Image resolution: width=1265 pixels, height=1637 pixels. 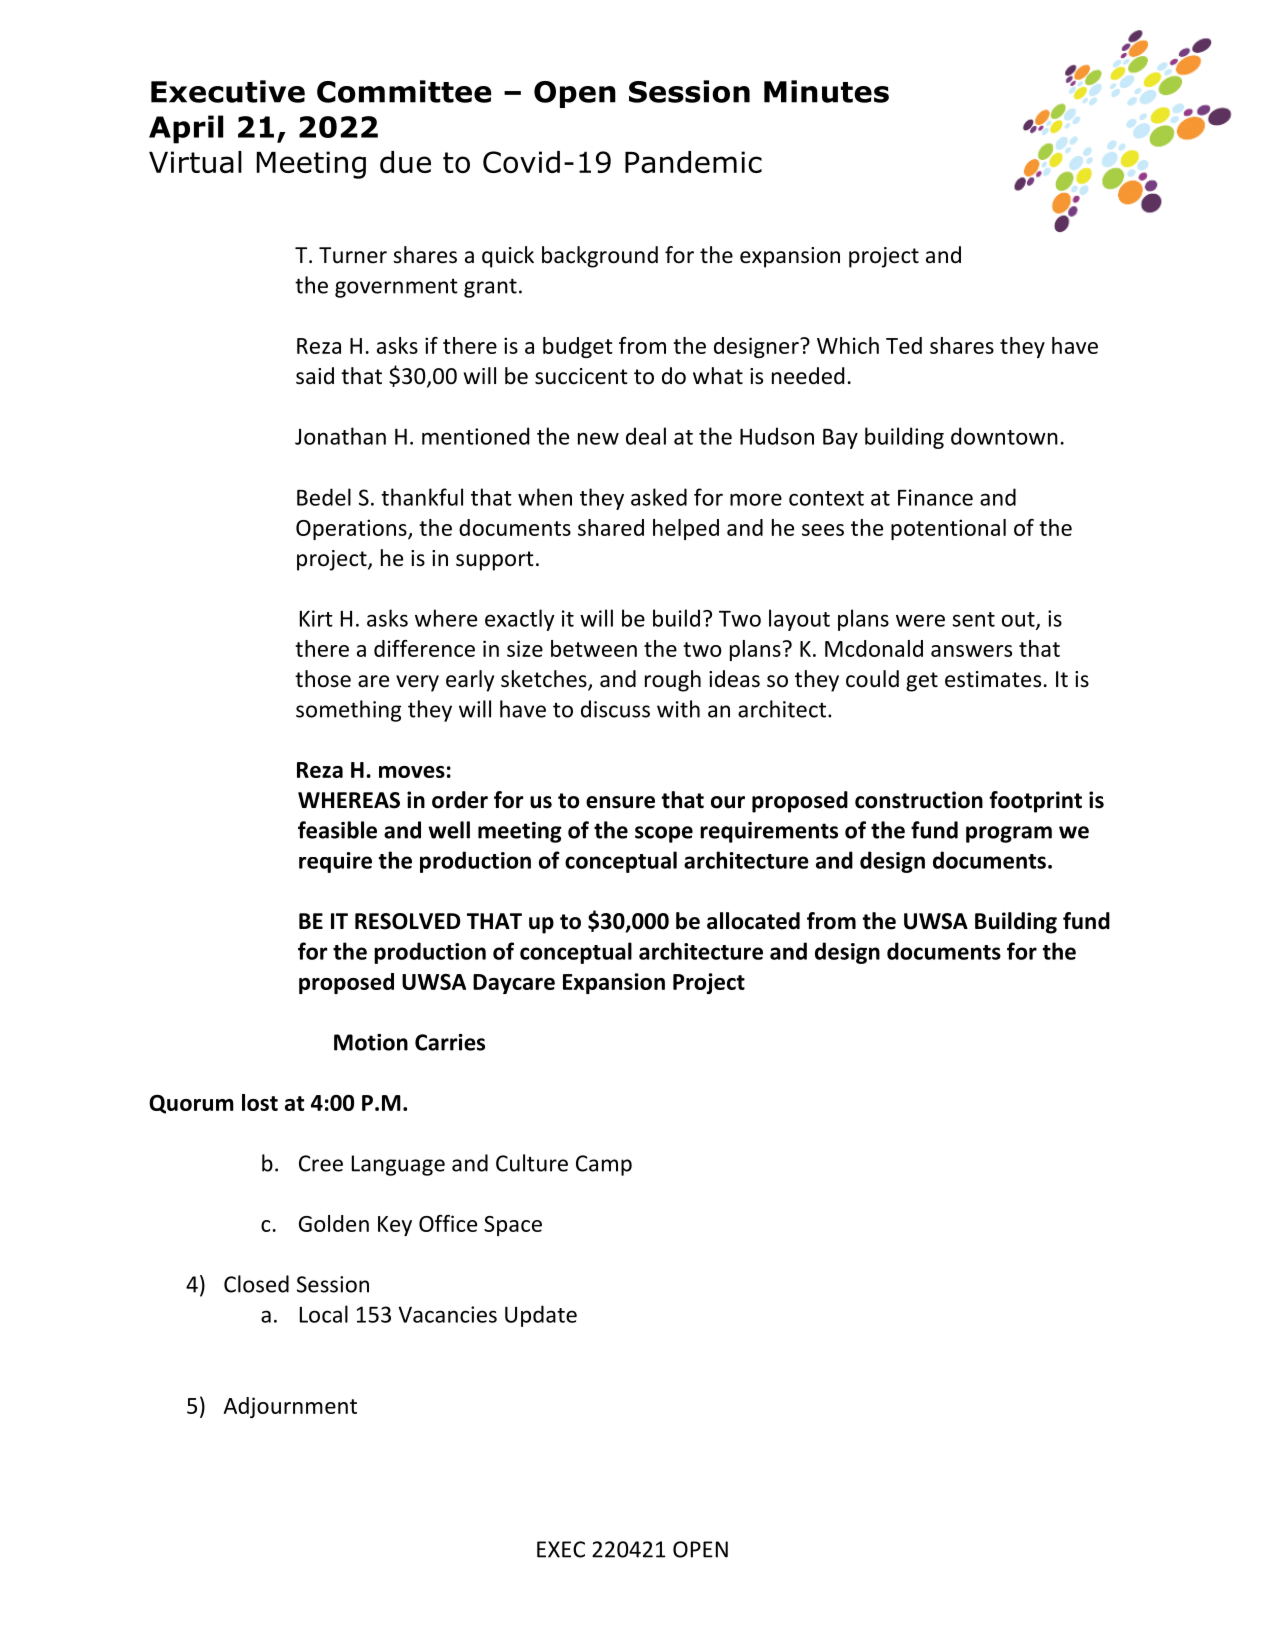 I want to click on Pandemic, so click(x=693, y=162).
